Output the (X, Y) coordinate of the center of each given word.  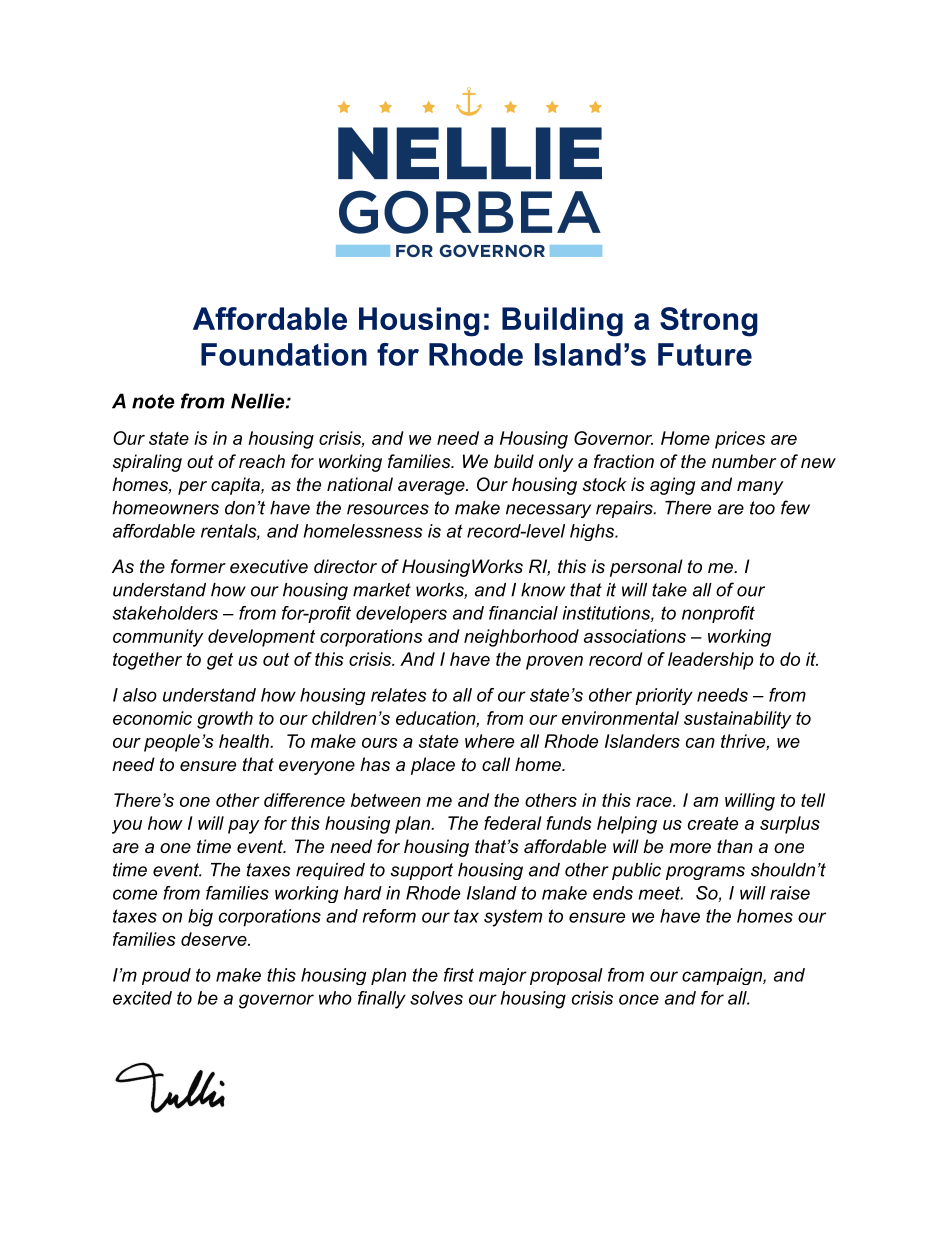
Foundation (284, 354)
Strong (709, 322)
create (713, 823)
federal (513, 823)
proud (166, 976)
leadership (711, 661)
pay (244, 827)
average (432, 488)
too (762, 508)
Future (705, 354)
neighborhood (521, 638)
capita (236, 486)
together (147, 661)
